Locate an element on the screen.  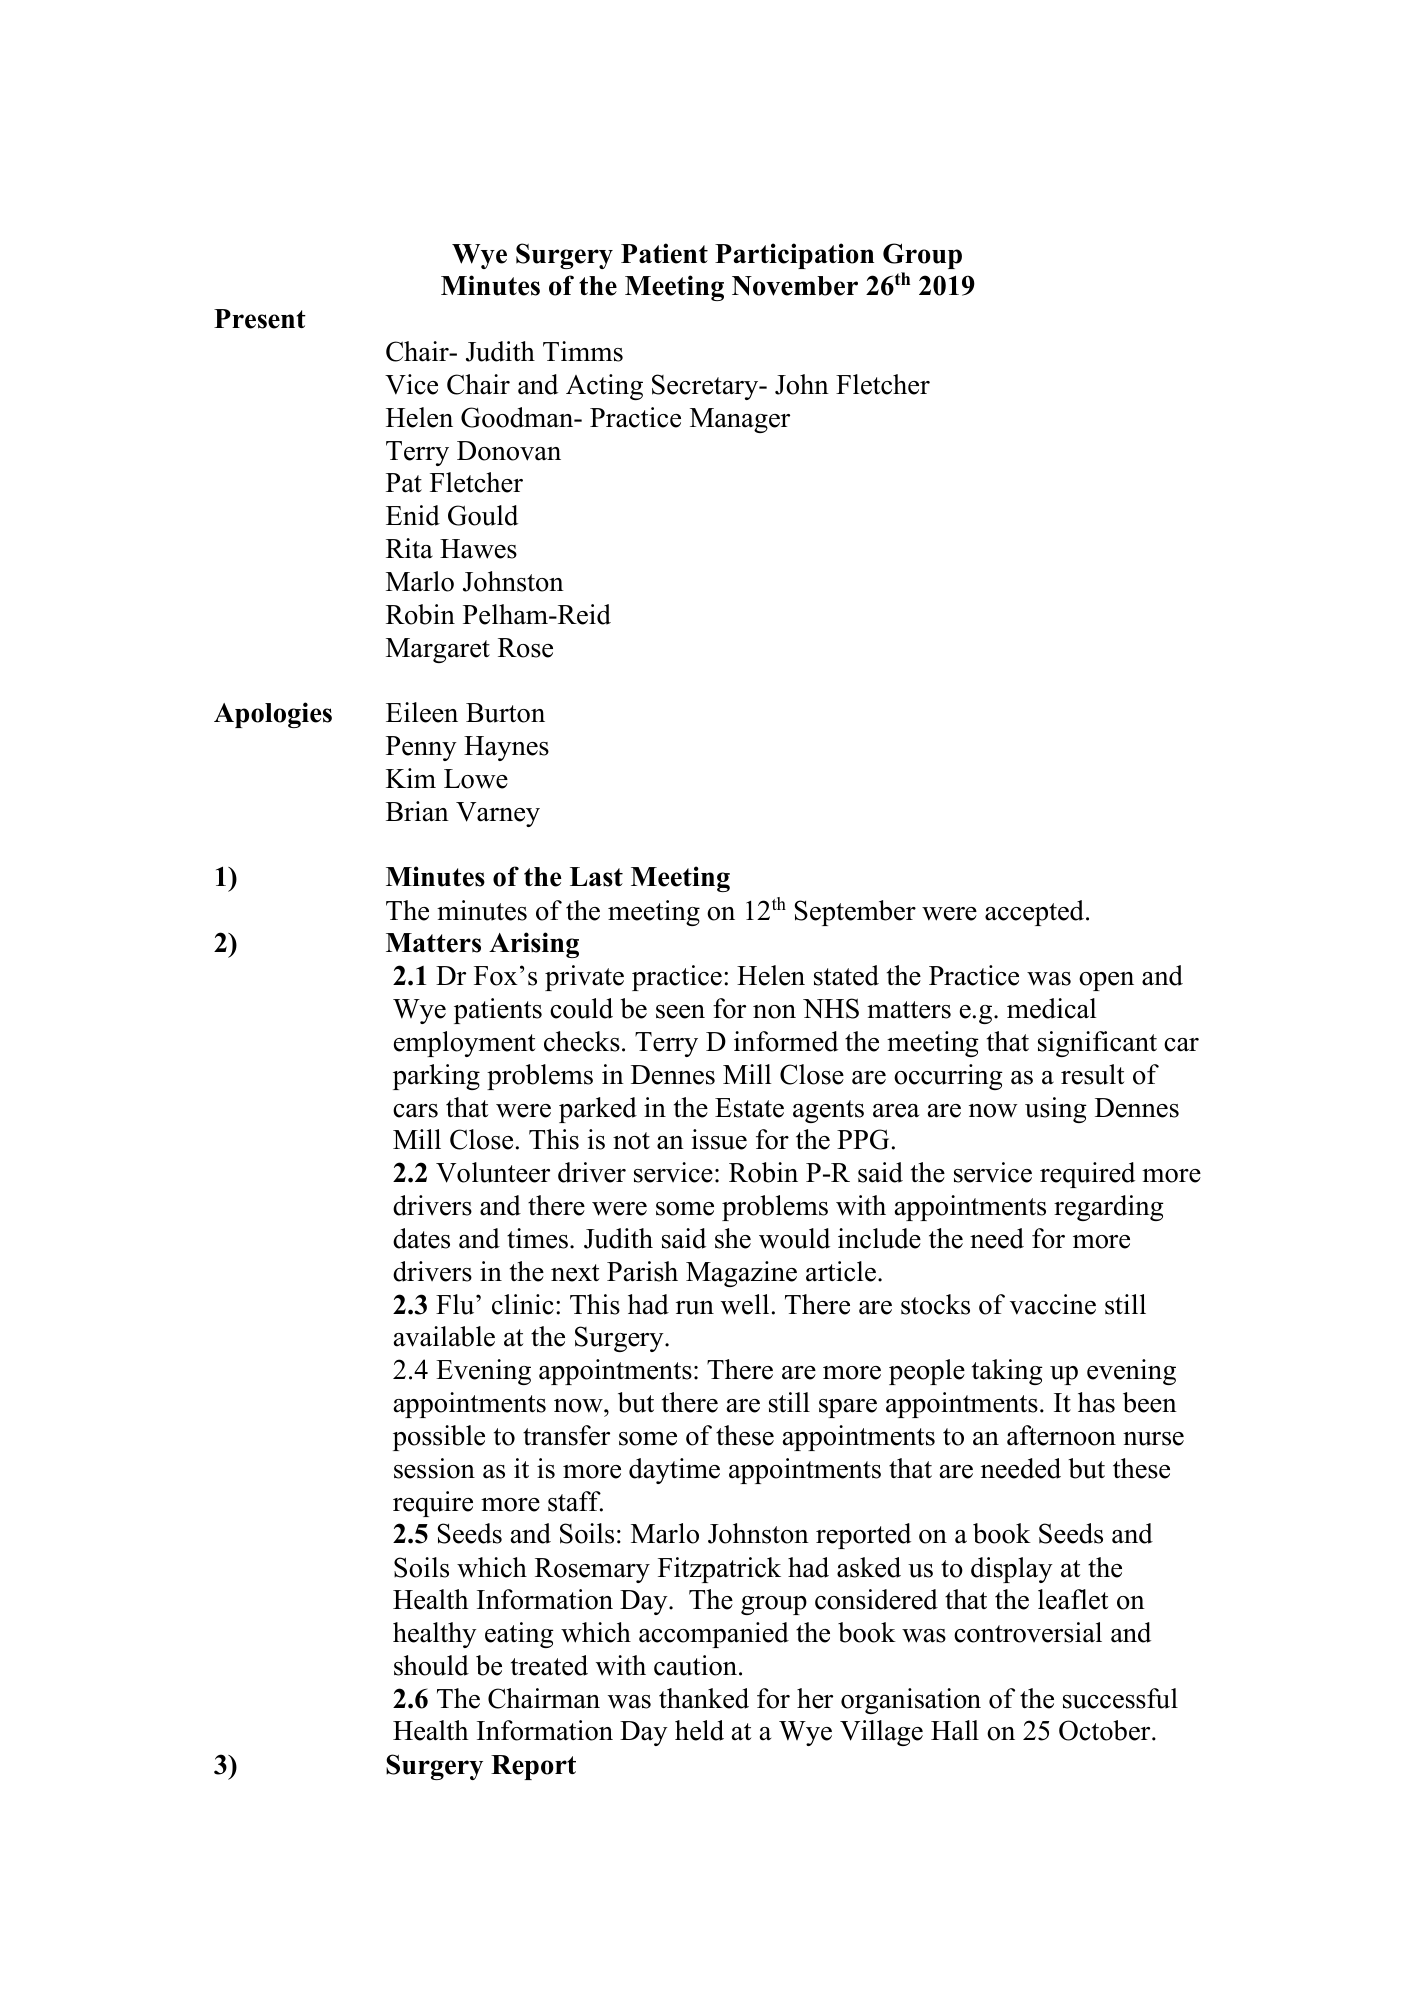
thanked is located at coordinates (704, 1698).
